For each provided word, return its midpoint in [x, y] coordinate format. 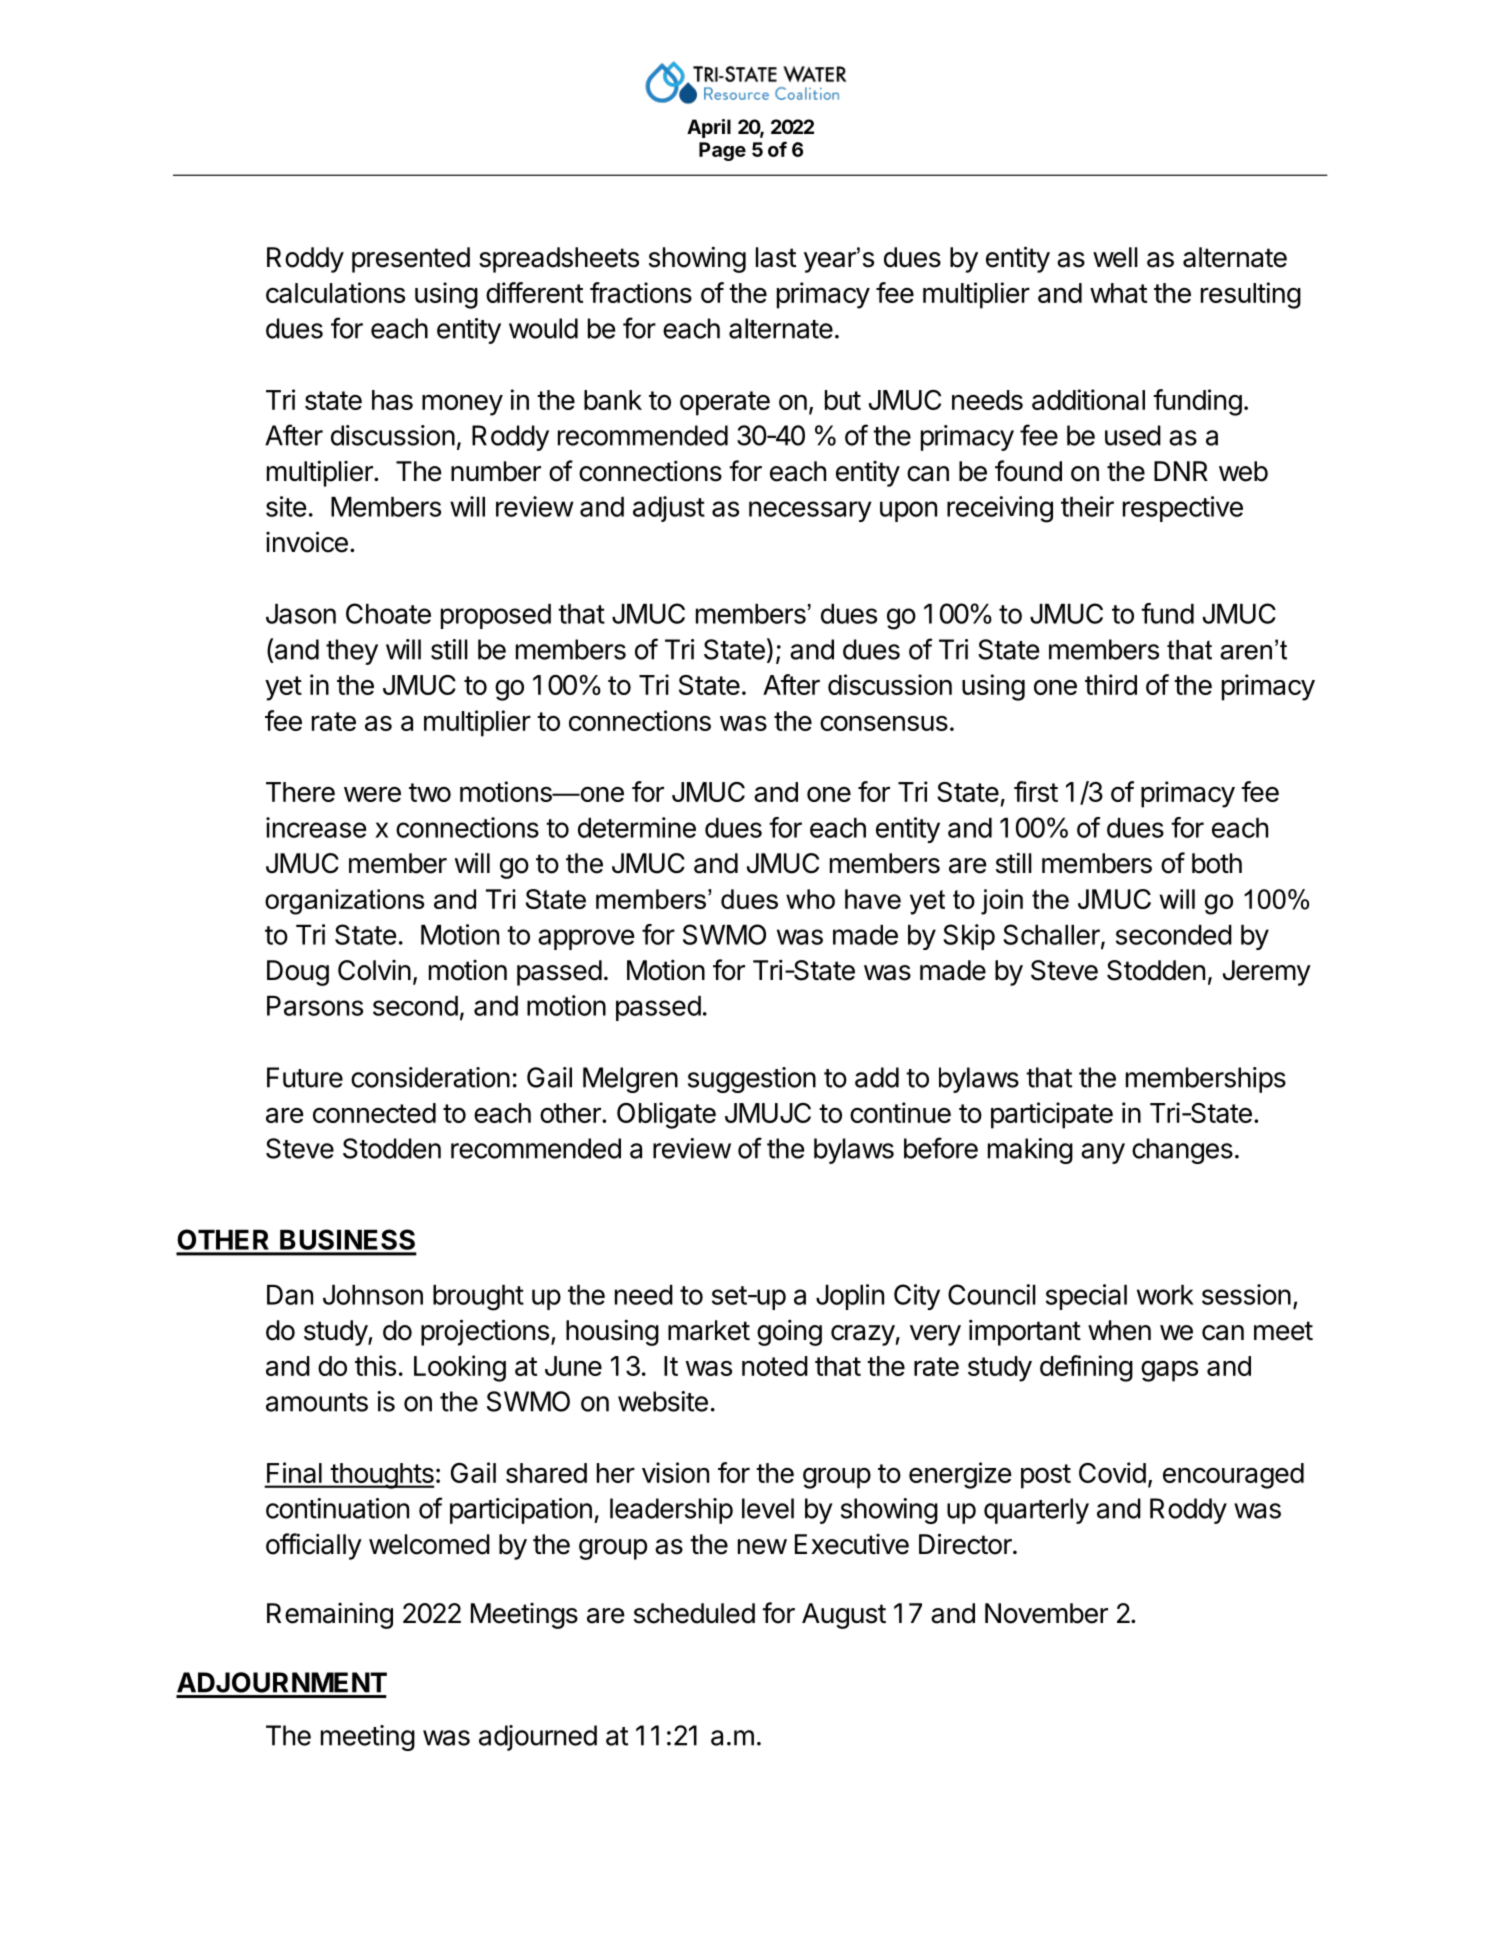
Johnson [373, 1295]
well [1115, 257]
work [1165, 1295]
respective [1183, 509]
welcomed [429, 1544]
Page [722, 151]
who [810, 899]
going [789, 1332]
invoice [307, 542]
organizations [345, 902]
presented [411, 260]
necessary [810, 511]
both [1217, 863]
